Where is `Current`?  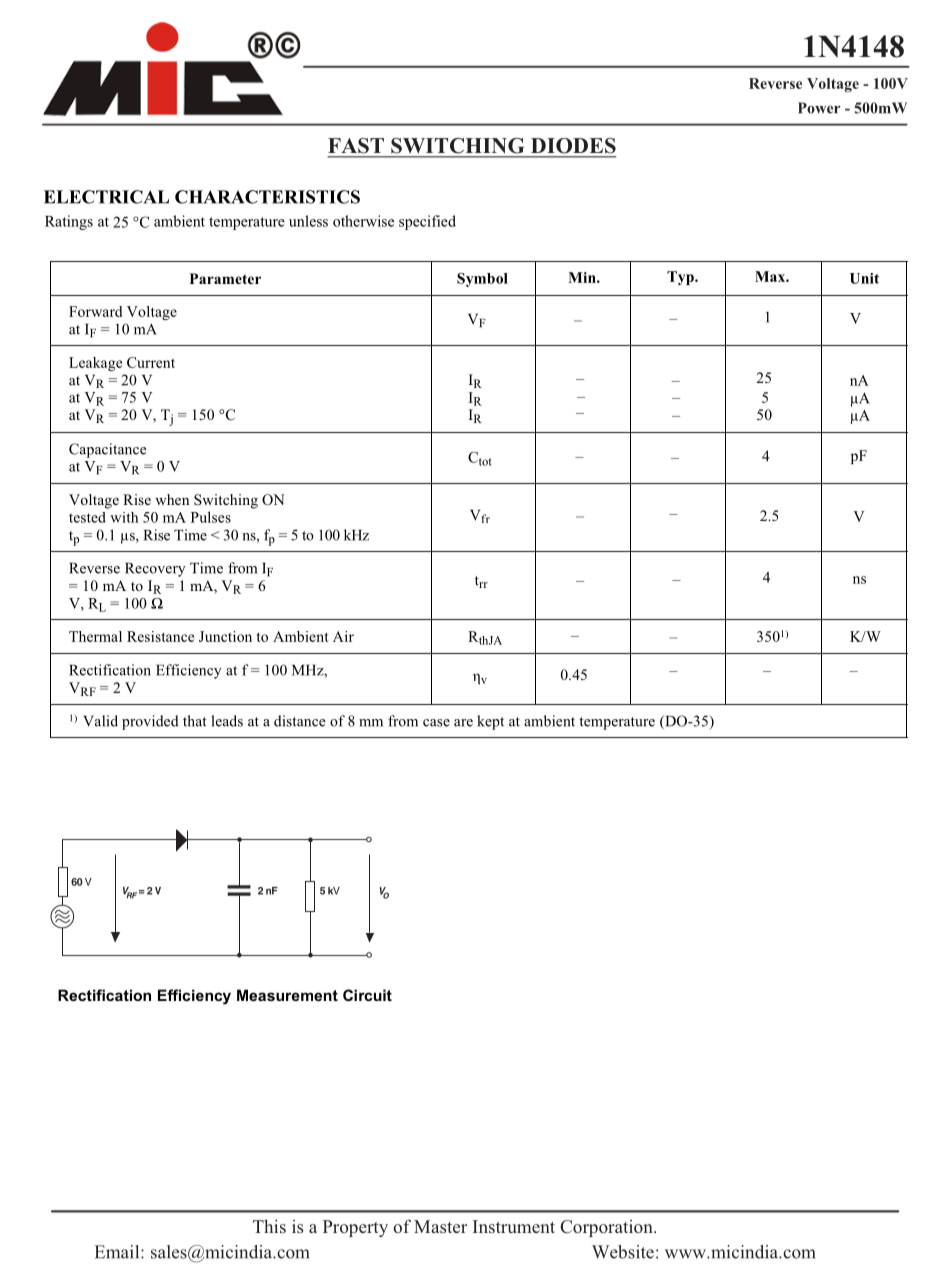 Current is located at coordinates (151, 362).
